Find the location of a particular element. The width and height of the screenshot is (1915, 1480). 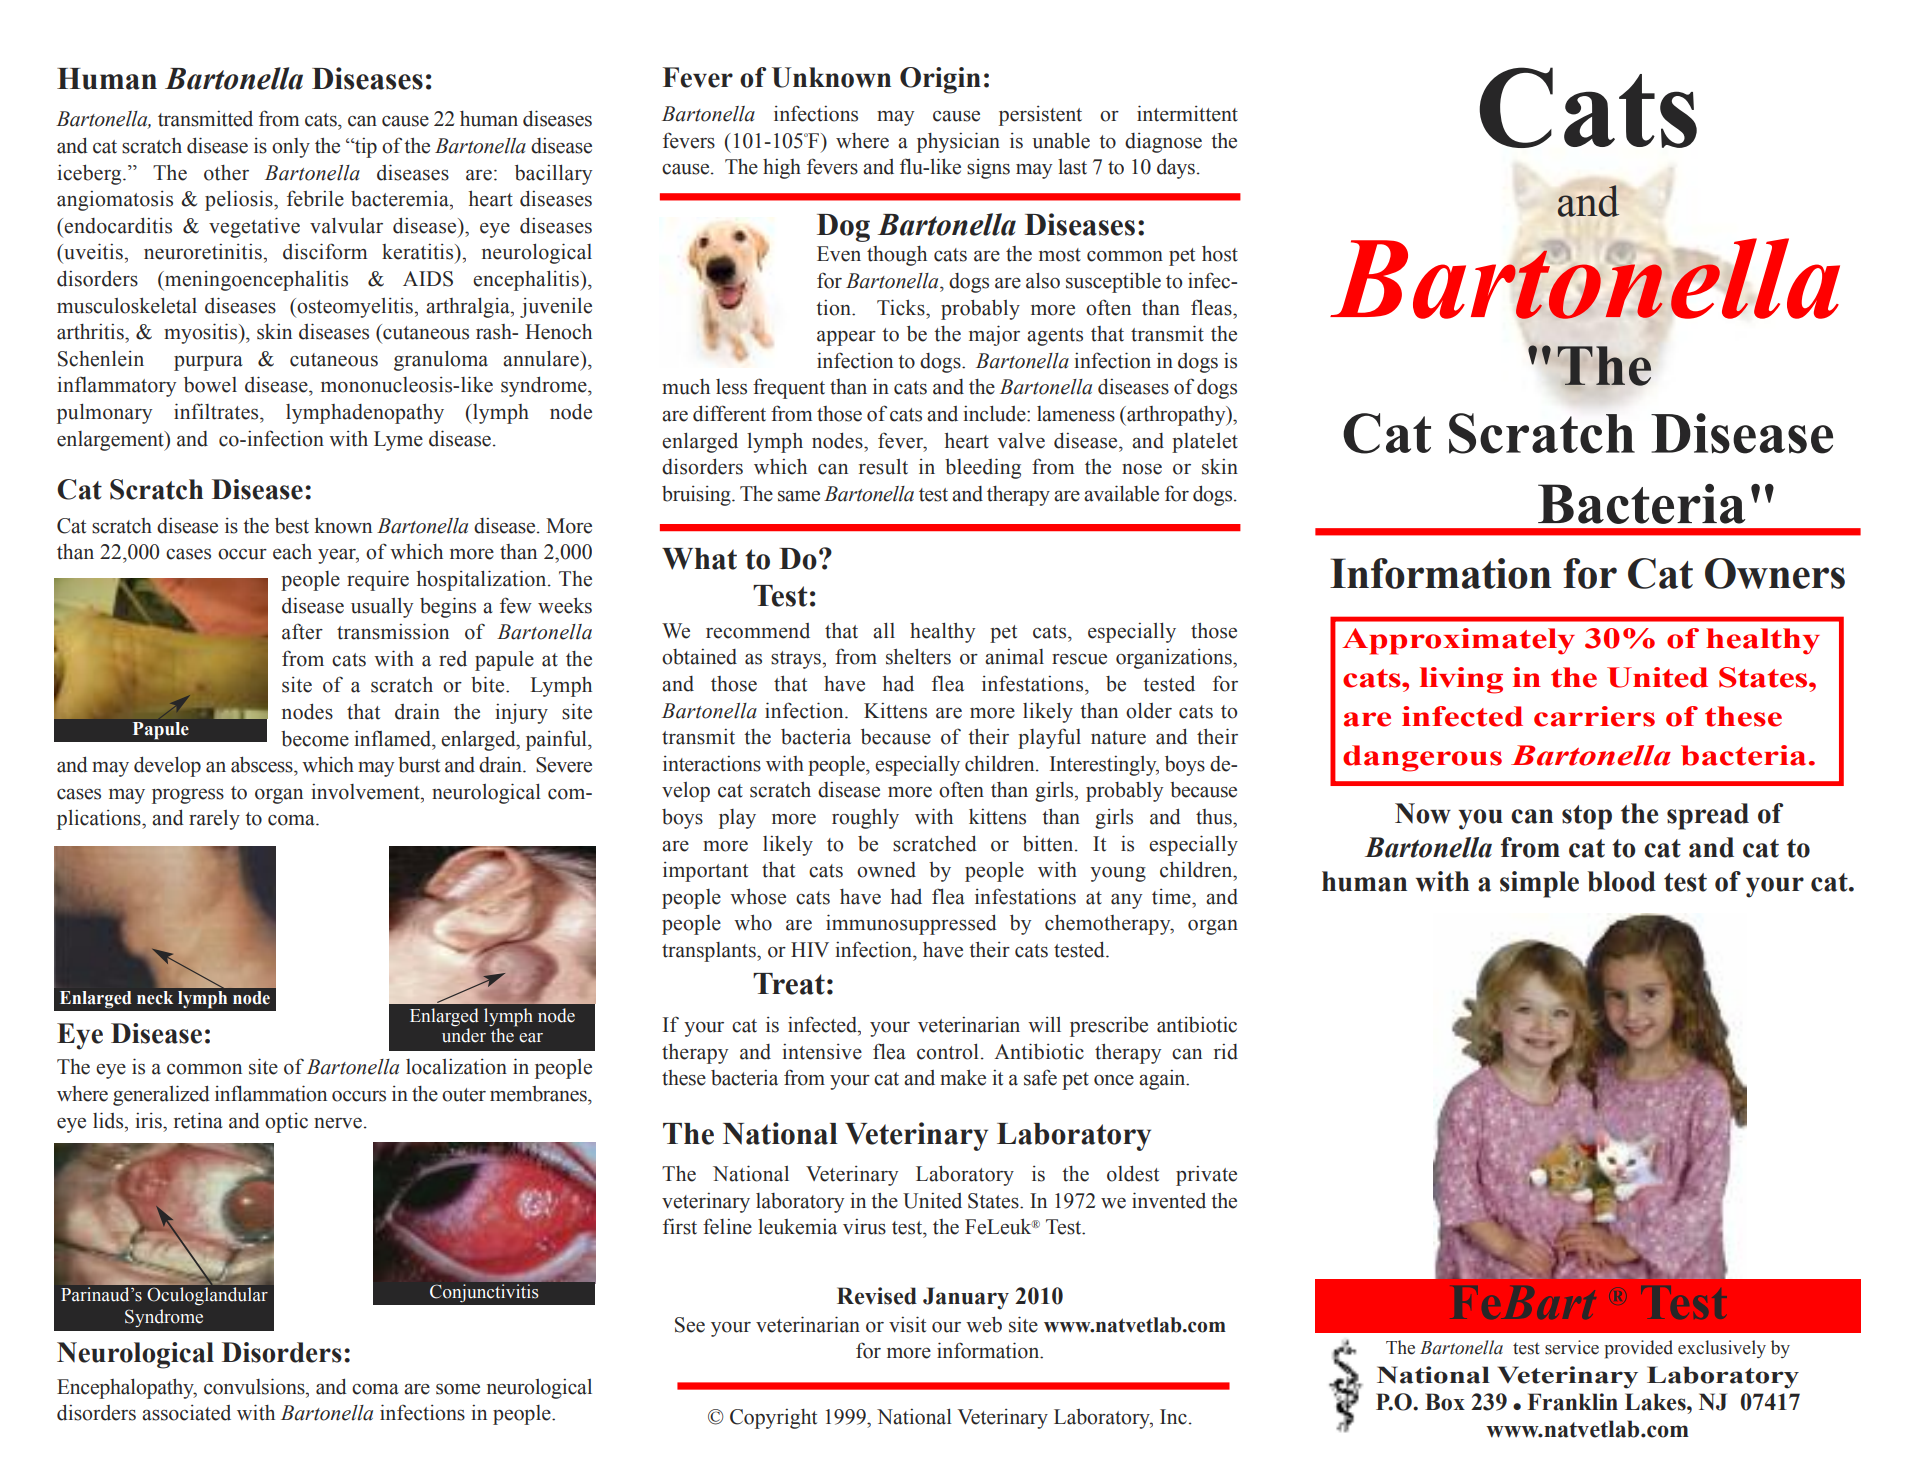

Franklin is located at coordinates (1573, 1402).
